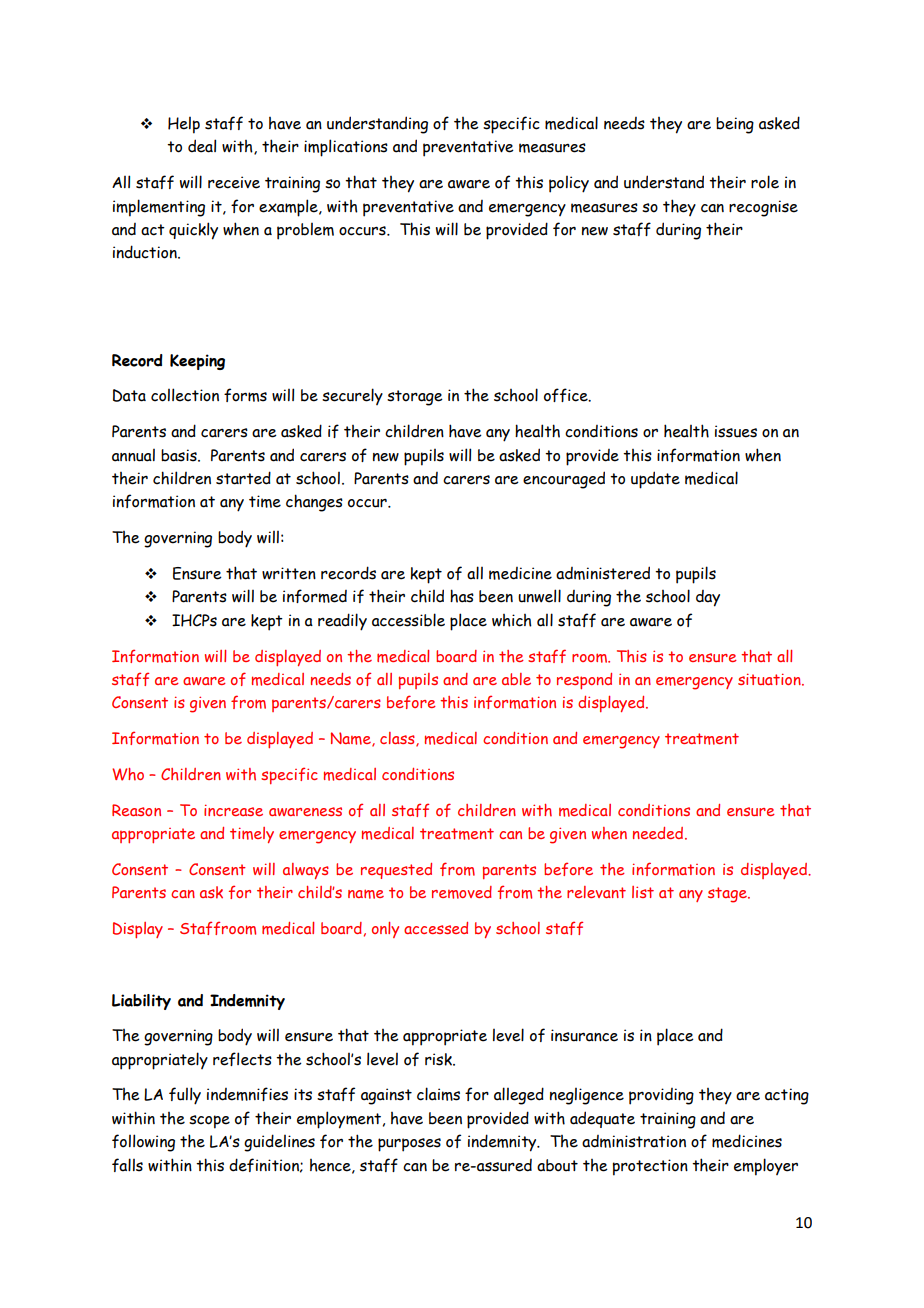 The height and width of the document is (1308, 924). I want to click on being, so click(735, 125).
